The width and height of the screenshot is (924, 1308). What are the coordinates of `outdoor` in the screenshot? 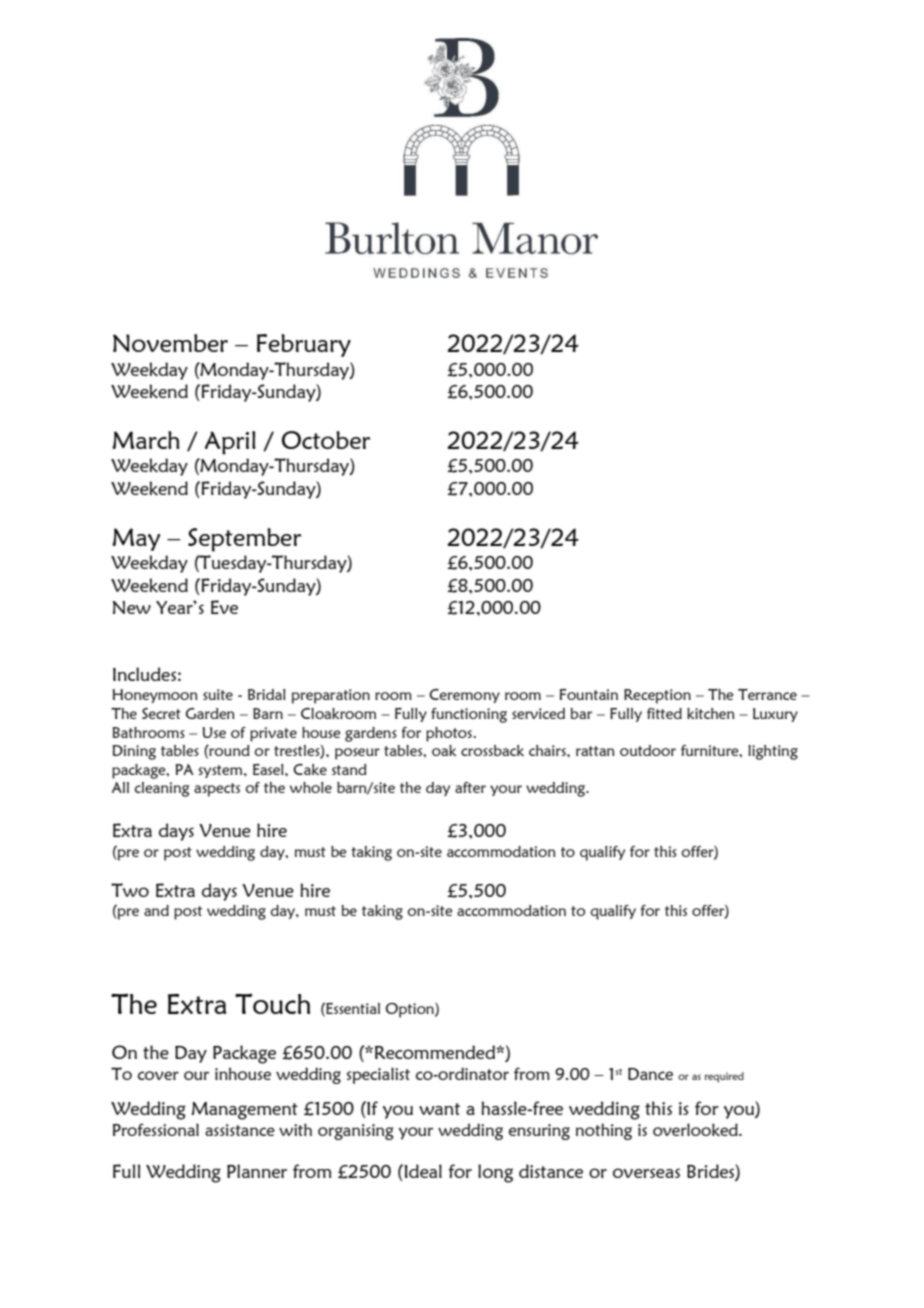 It's located at (648, 750).
